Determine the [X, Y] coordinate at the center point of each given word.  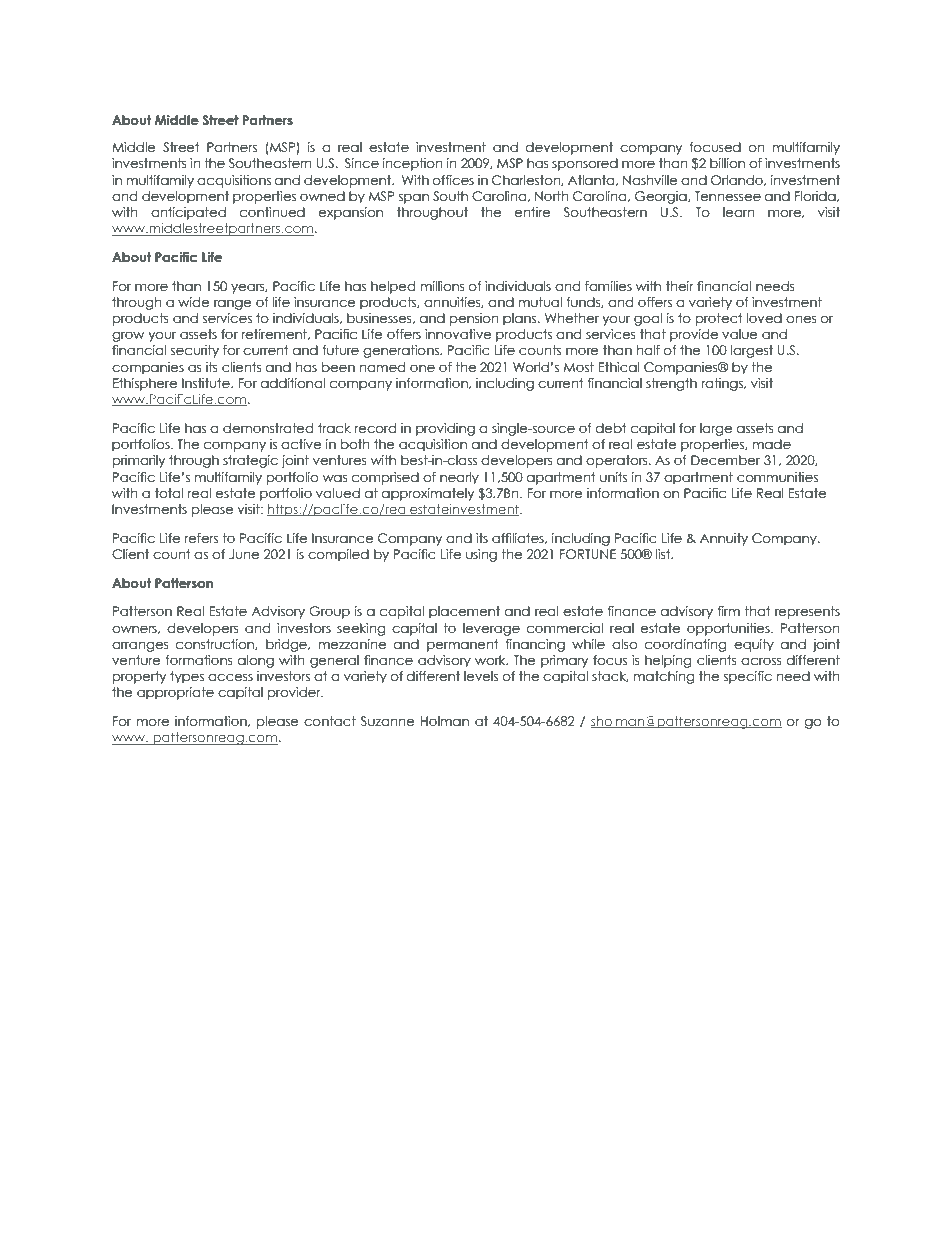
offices [453, 180]
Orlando [738, 180]
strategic [250, 461]
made [772, 444]
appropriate [175, 693]
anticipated [188, 213]
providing [445, 429]
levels [481, 676]
